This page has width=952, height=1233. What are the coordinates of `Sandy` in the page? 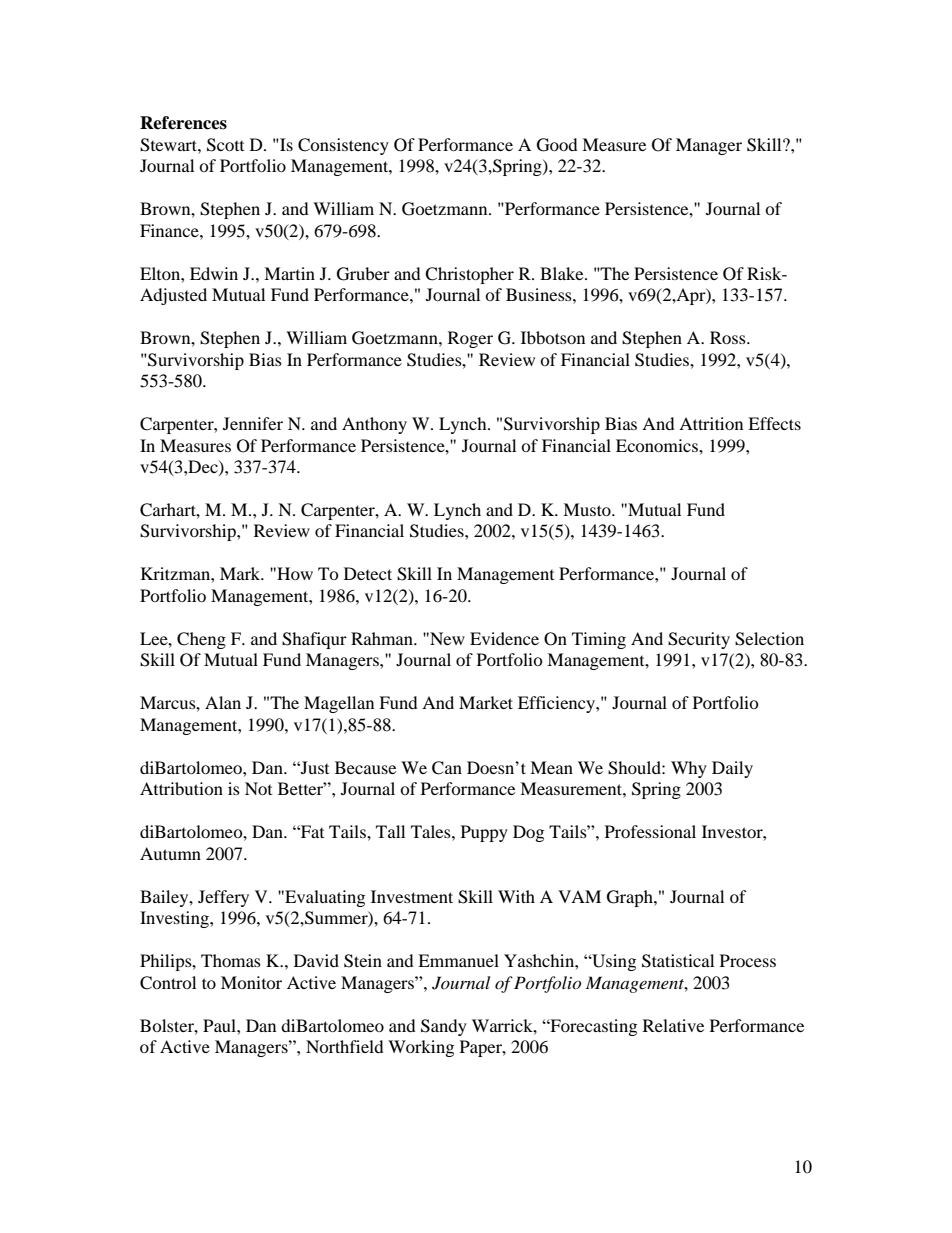 It's located at (444, 1027).
